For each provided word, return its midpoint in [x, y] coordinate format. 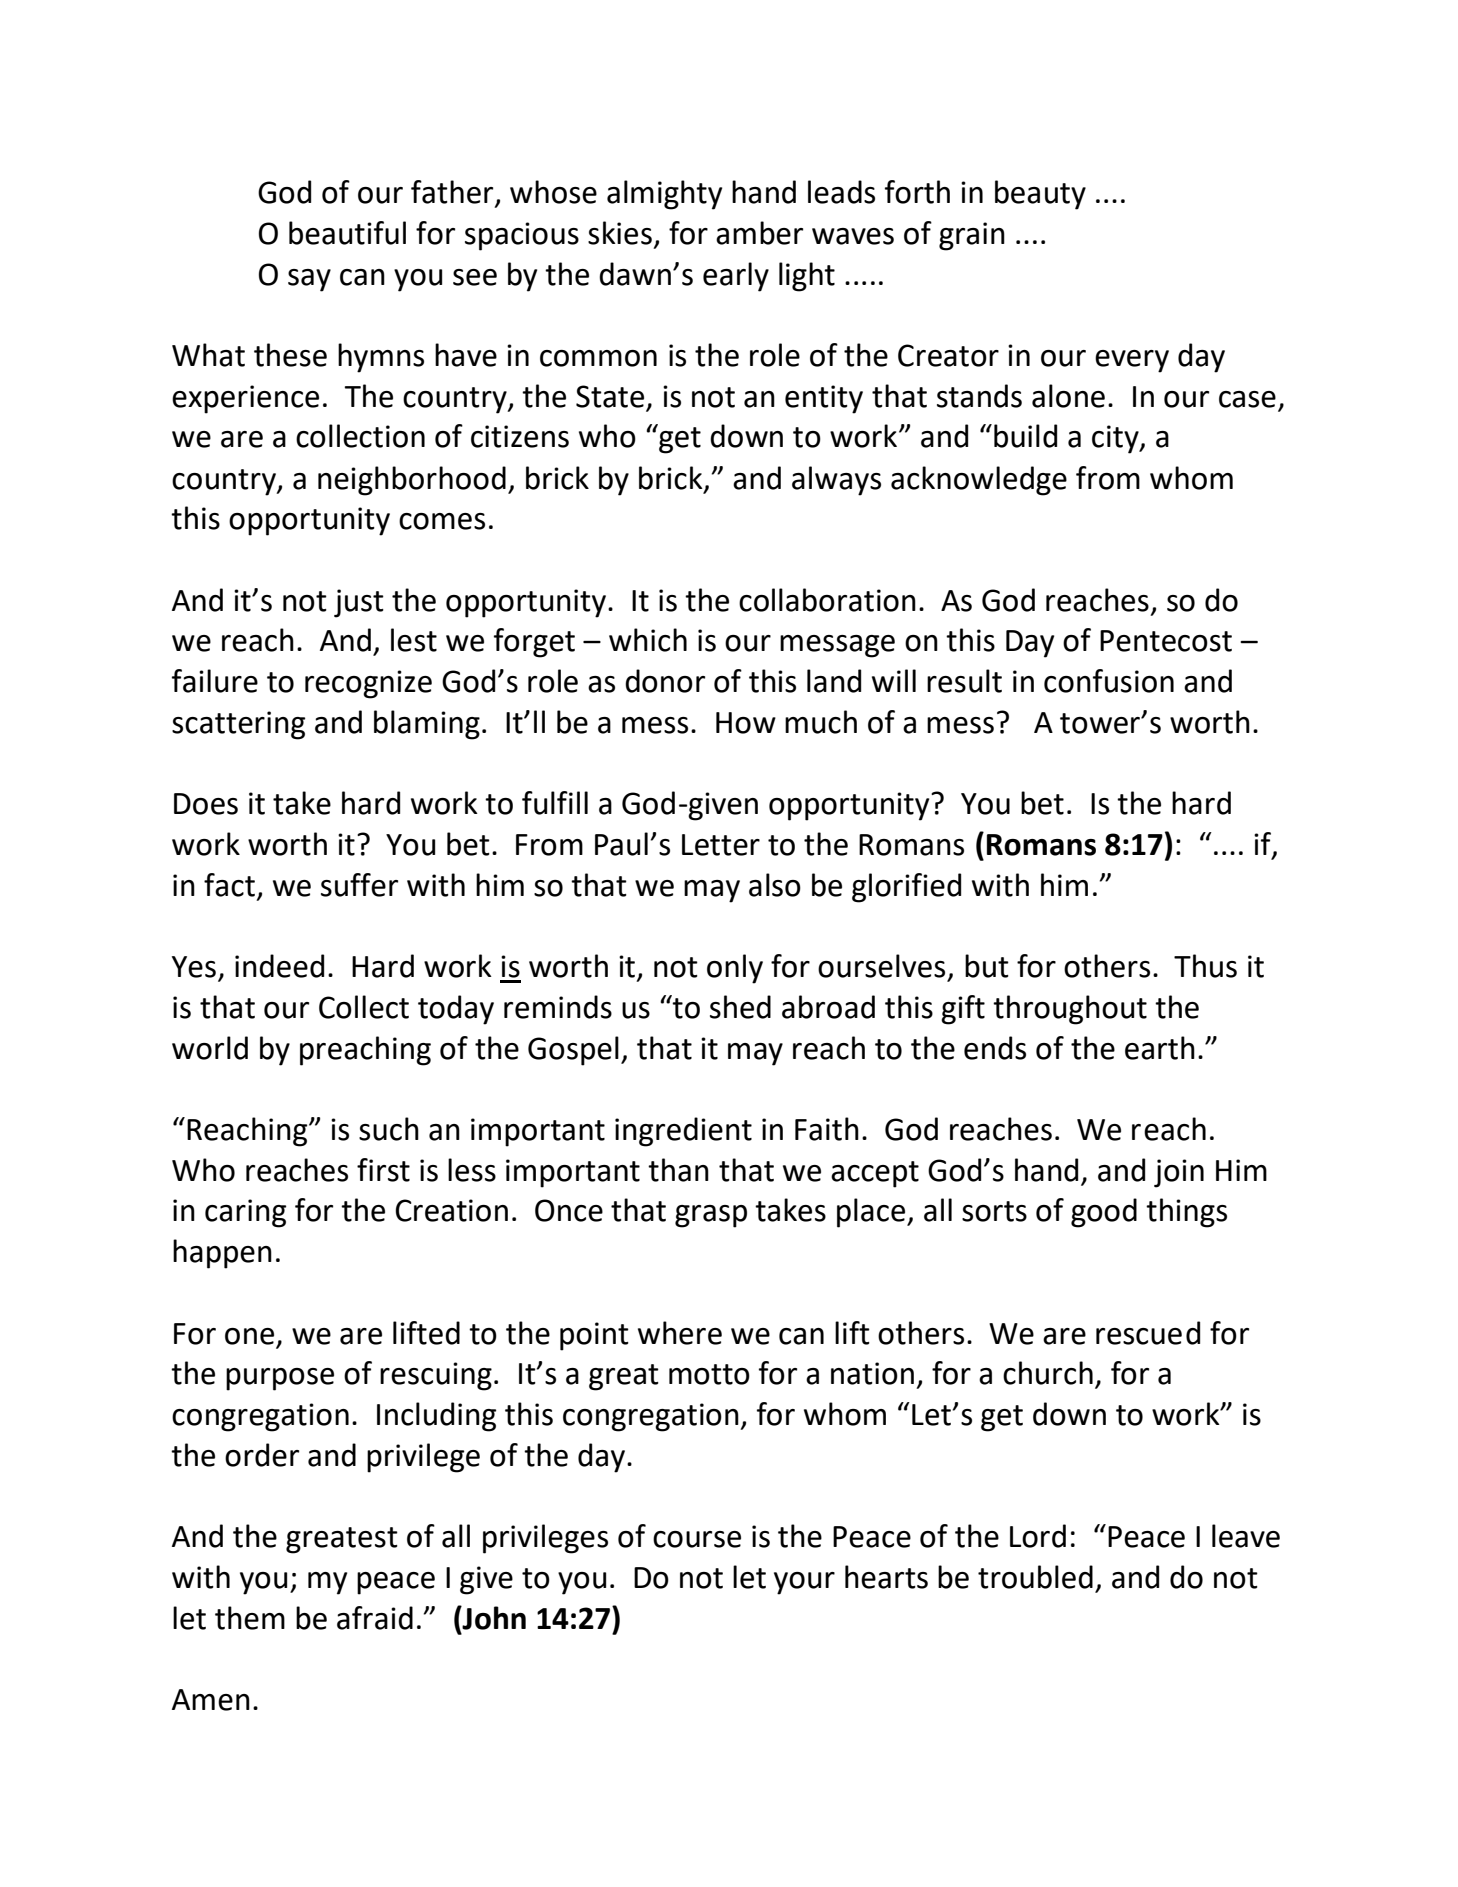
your [804, 1583]
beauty [1040, 195]
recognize [368, 684]
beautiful [347, 233]
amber [759, 233]
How [746, 723]
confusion [1109, 681]
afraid [375, 1618]
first [383, 1170]
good [1104, 1213]
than [678, 1170]
